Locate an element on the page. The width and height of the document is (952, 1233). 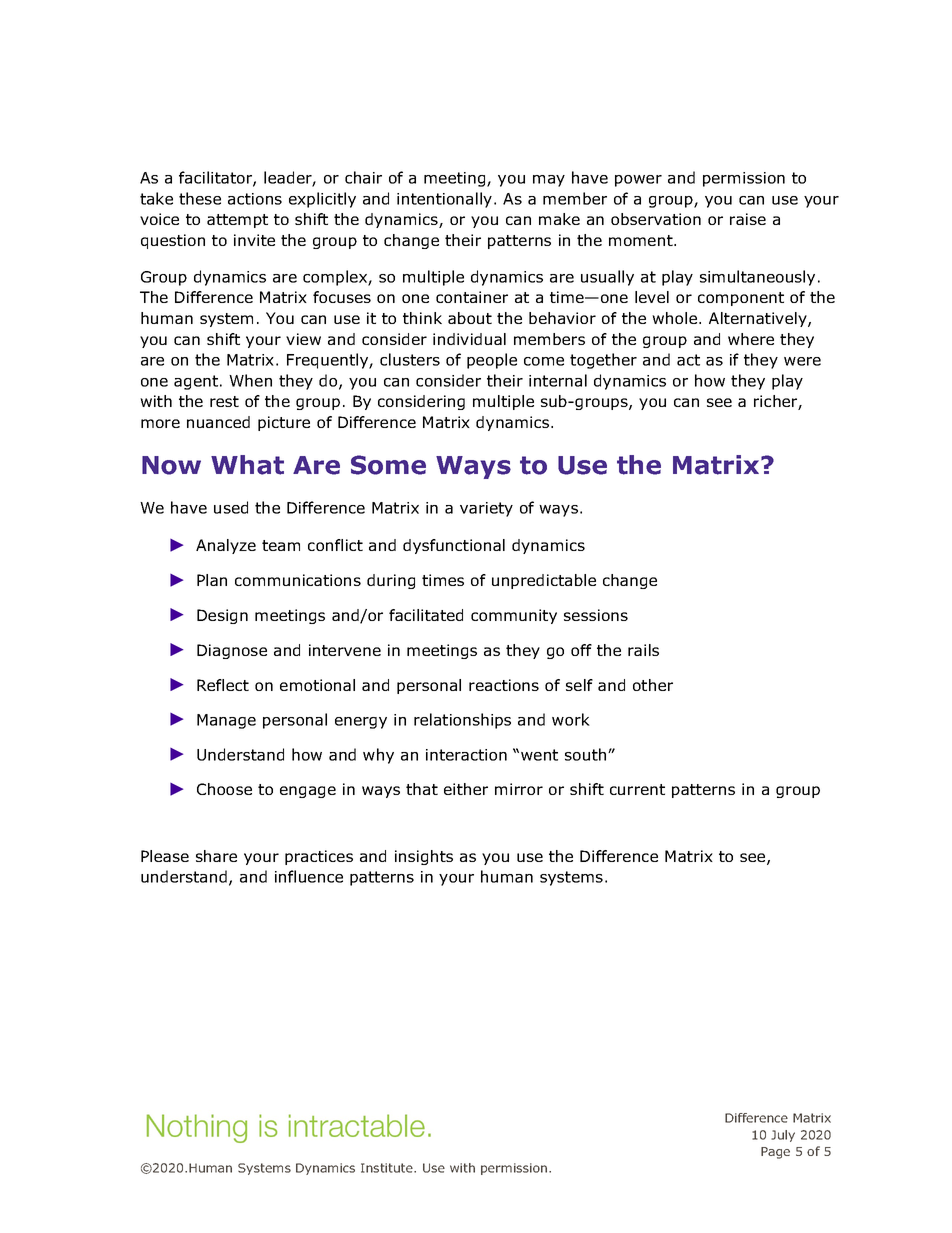
other is located at coordinates (653, 685).
